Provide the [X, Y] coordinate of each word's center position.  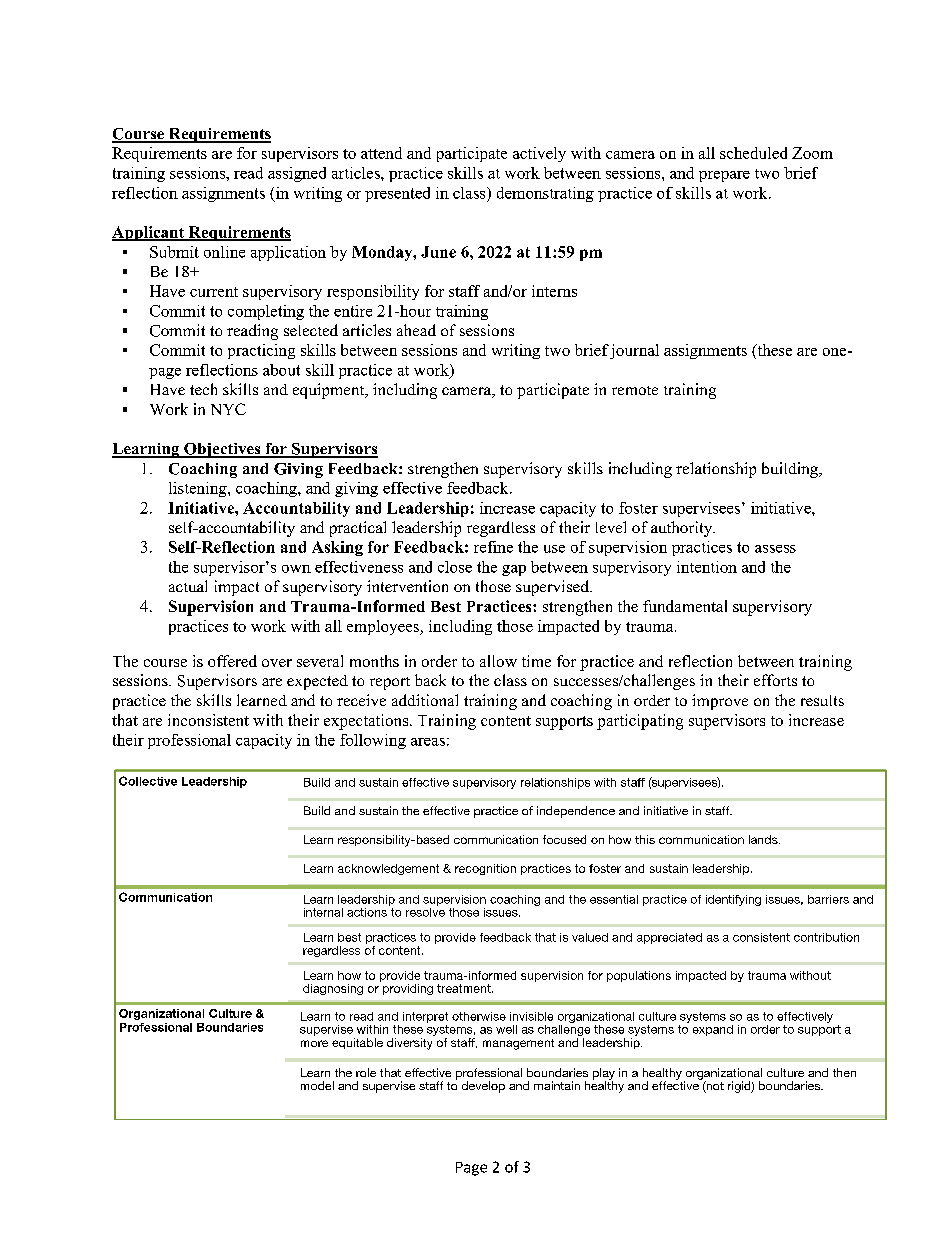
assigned [297, 174]
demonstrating [545, 194]
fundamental [685, 606]
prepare [724, 176]
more [314, 1043]
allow [498, 661]
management [518, 1044]
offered [232, 661]
